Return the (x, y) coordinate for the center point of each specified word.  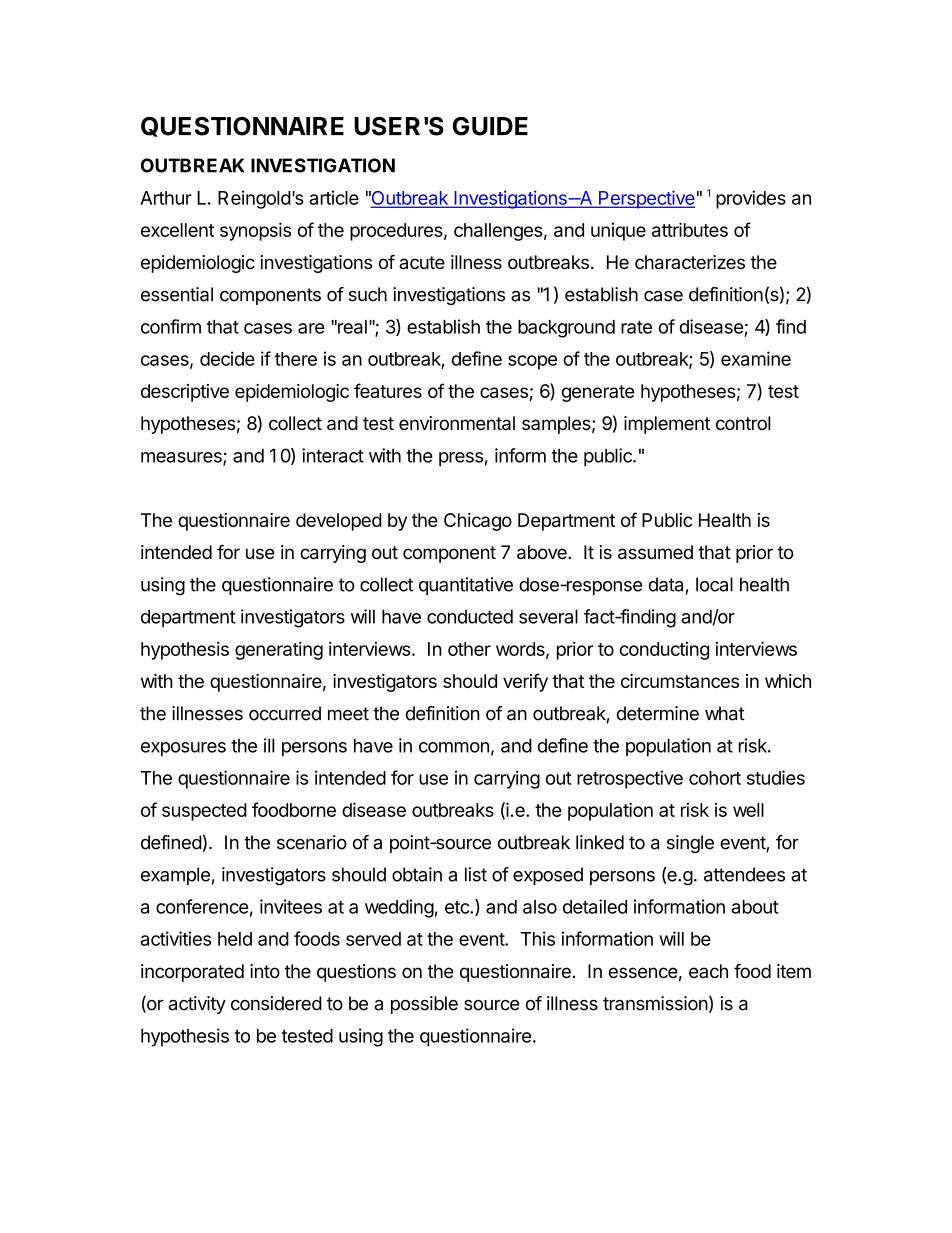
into (265, 971)
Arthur (166, 198)
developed (339, 522)
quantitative (466, 586)
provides (751, 199)
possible (424, 1005)
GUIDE (490, 126)
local (714, 584)
